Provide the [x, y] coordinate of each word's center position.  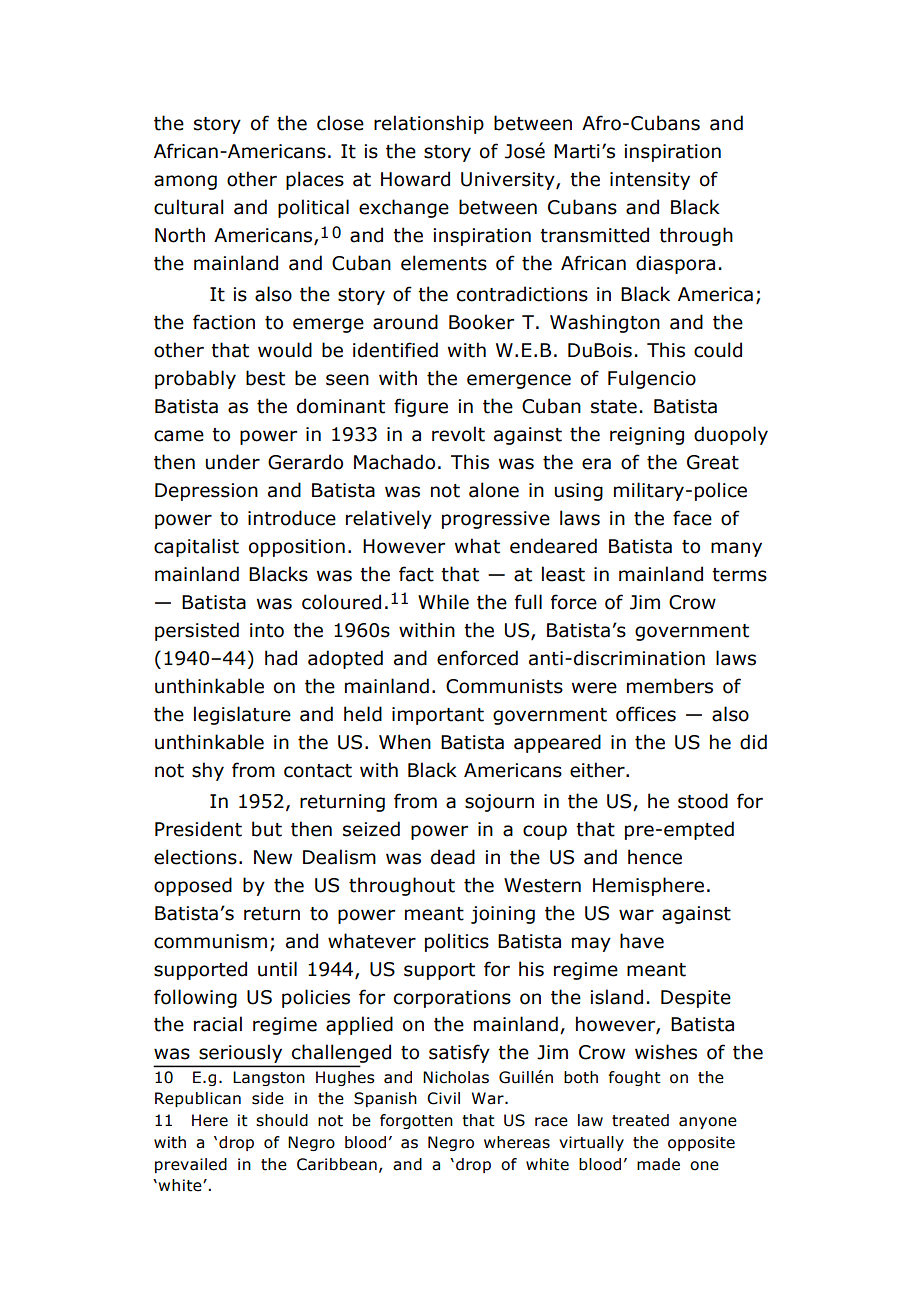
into [267, 630]
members [670, 686]
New [273, 857]
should [282, 1120]
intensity [650, 181]
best [265, 378]
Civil [443, 1098]
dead [453, 857]
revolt [458, 434]
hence [655, 857]
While [443, 602]
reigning [647, 436]
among [185, 182]
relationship [429, 124]
